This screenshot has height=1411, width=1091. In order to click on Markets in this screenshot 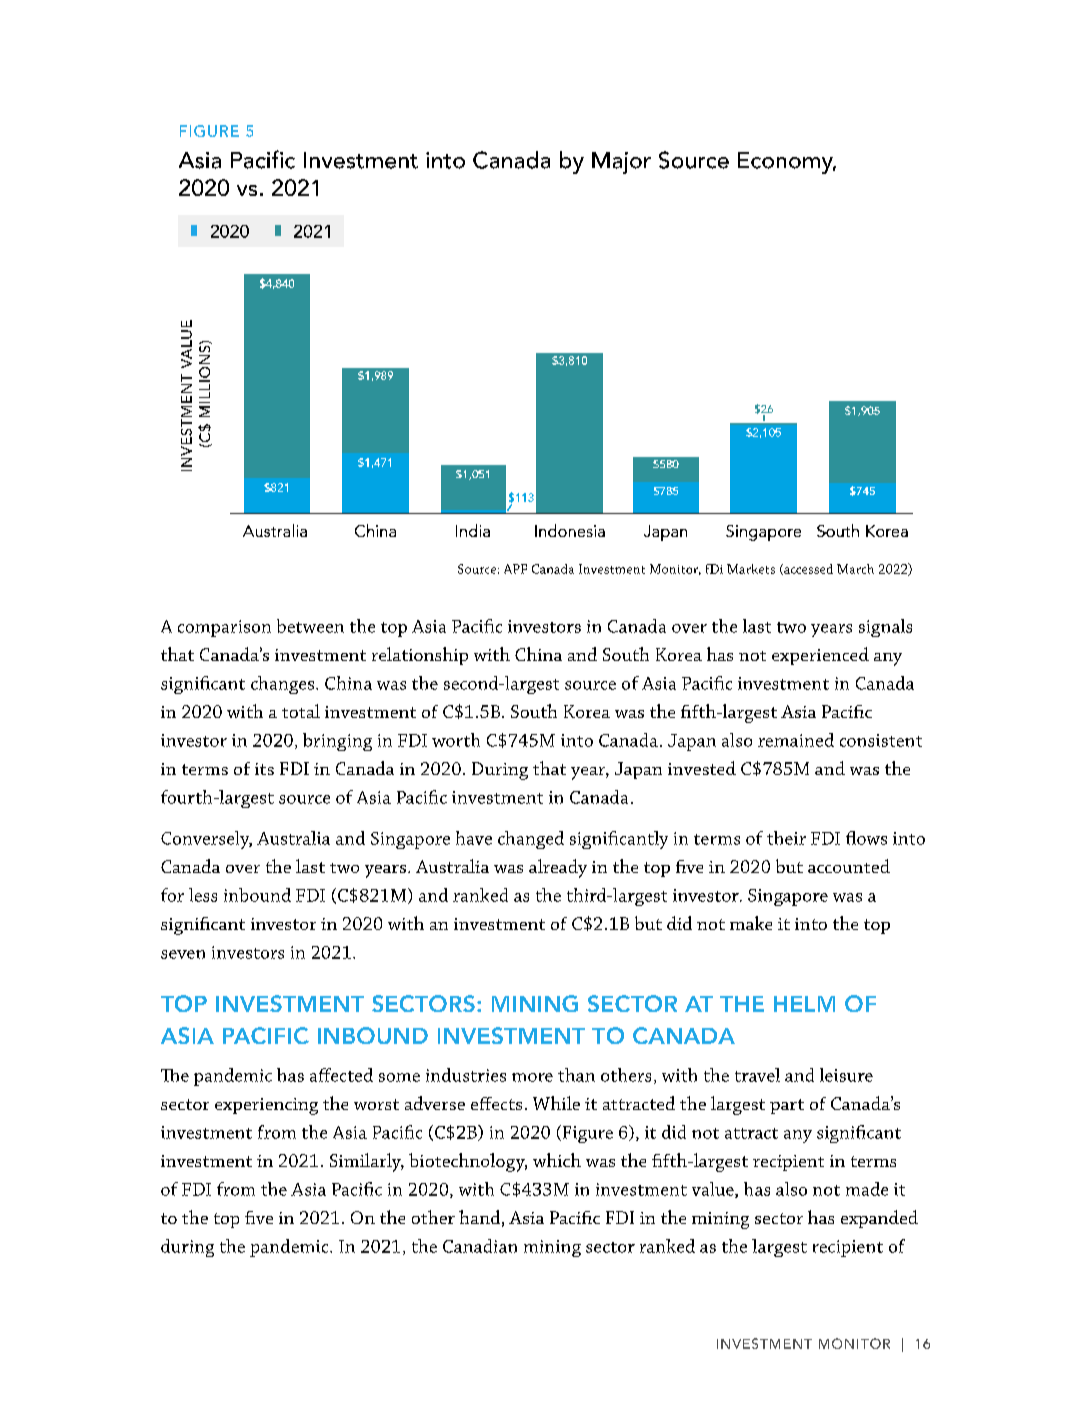, I will do `click(751, 569)`.
